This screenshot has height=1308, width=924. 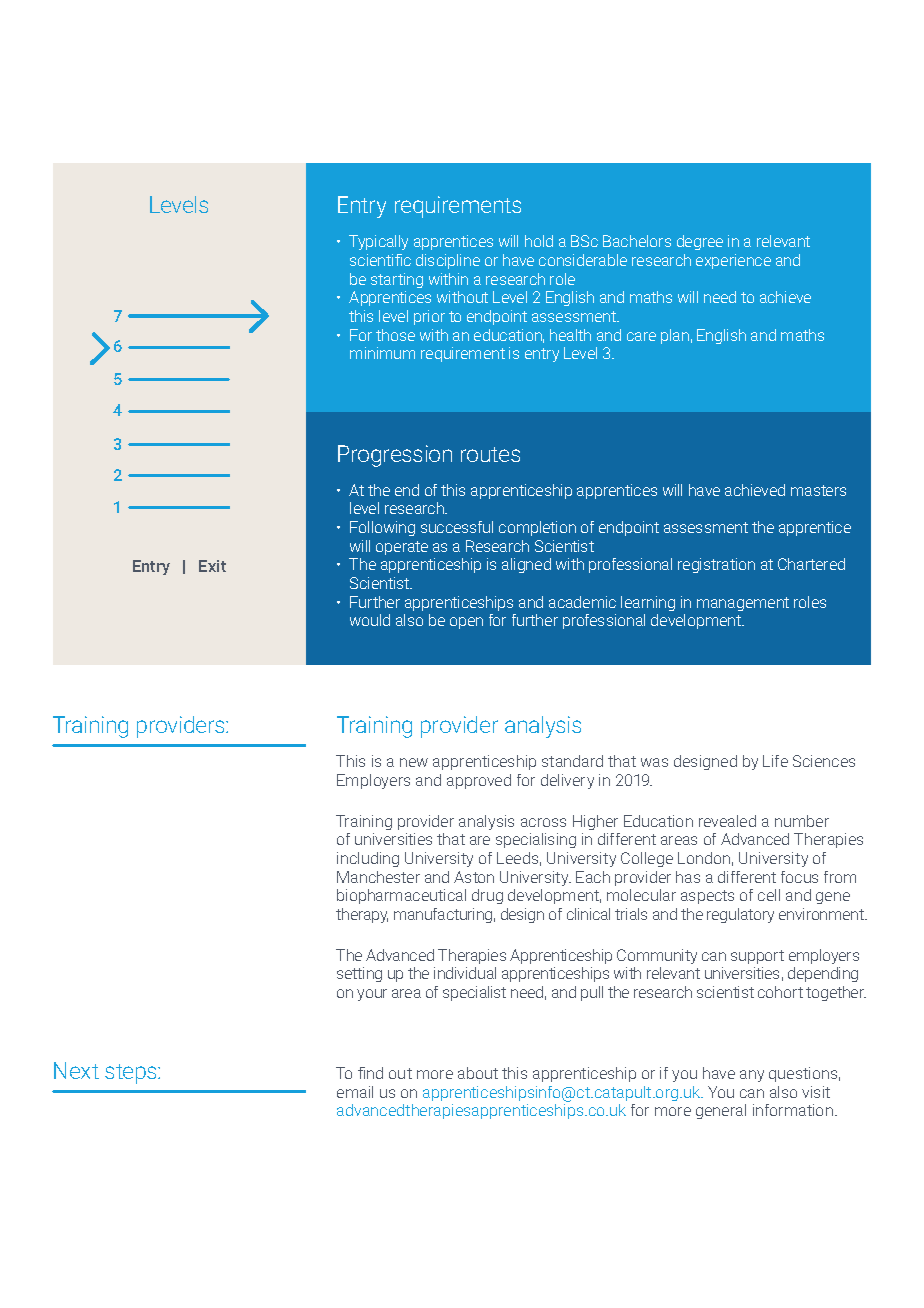 What do you see at coordinates (448, 261) in the screenshot?
I see `discipline` at bounding box center [448, 261].
